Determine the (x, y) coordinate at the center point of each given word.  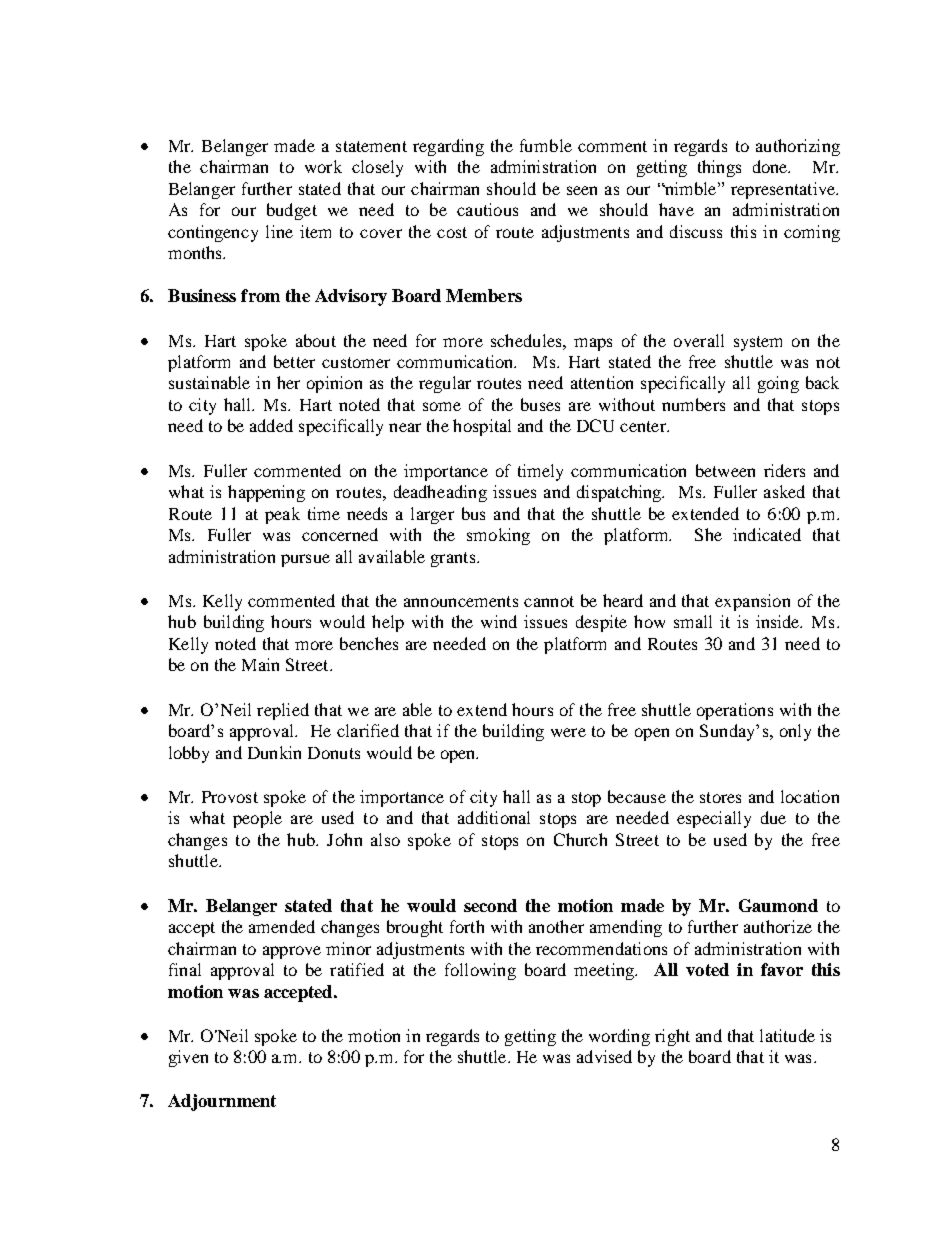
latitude (787, 1035)
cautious (487, 209)
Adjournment (222, 1102)
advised (604, 1056)
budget (292, 211)
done (771, 166)
